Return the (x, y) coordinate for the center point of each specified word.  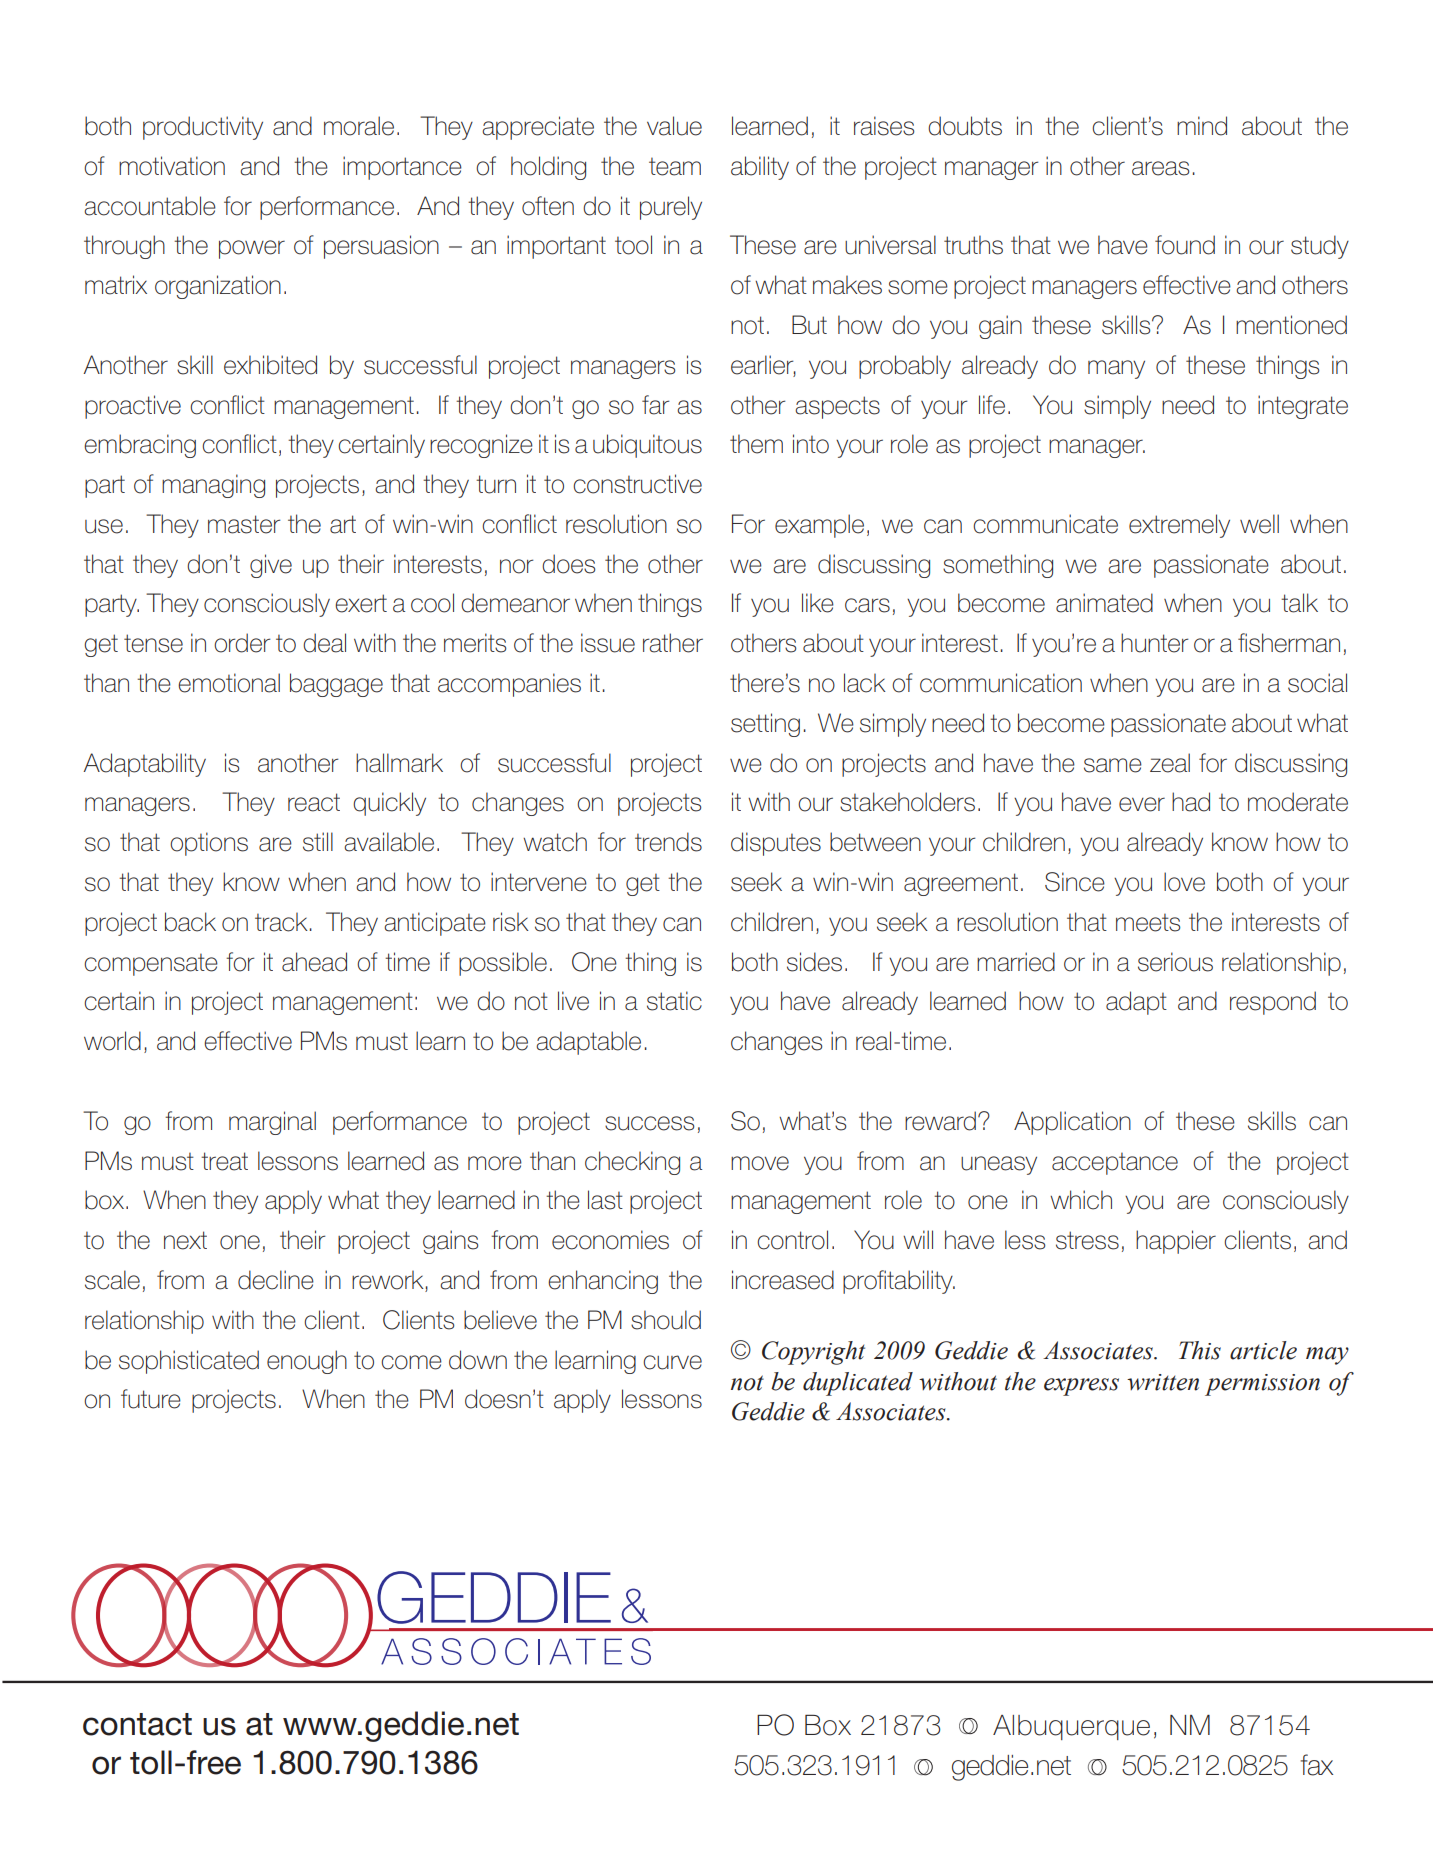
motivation (172, 166)
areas (1160, 168)
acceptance (1115, 1163)
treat (224, 1161)
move (760, 1163)
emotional (229, 683)
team (675, 166)
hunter (1154, 643)
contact (137, 1724)
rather (673, 643)
